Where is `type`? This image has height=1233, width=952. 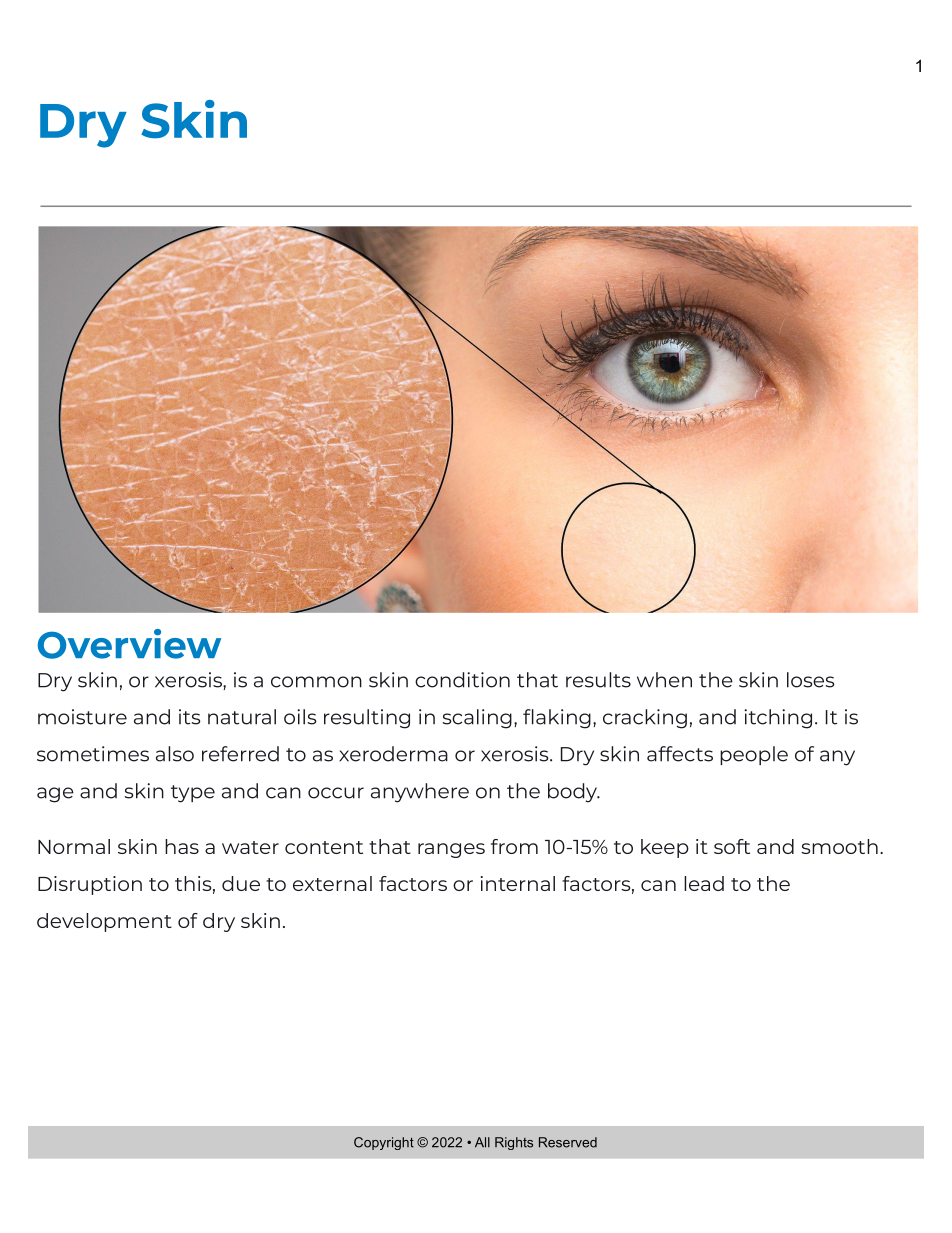
type is located at coordinates (193, 794).
